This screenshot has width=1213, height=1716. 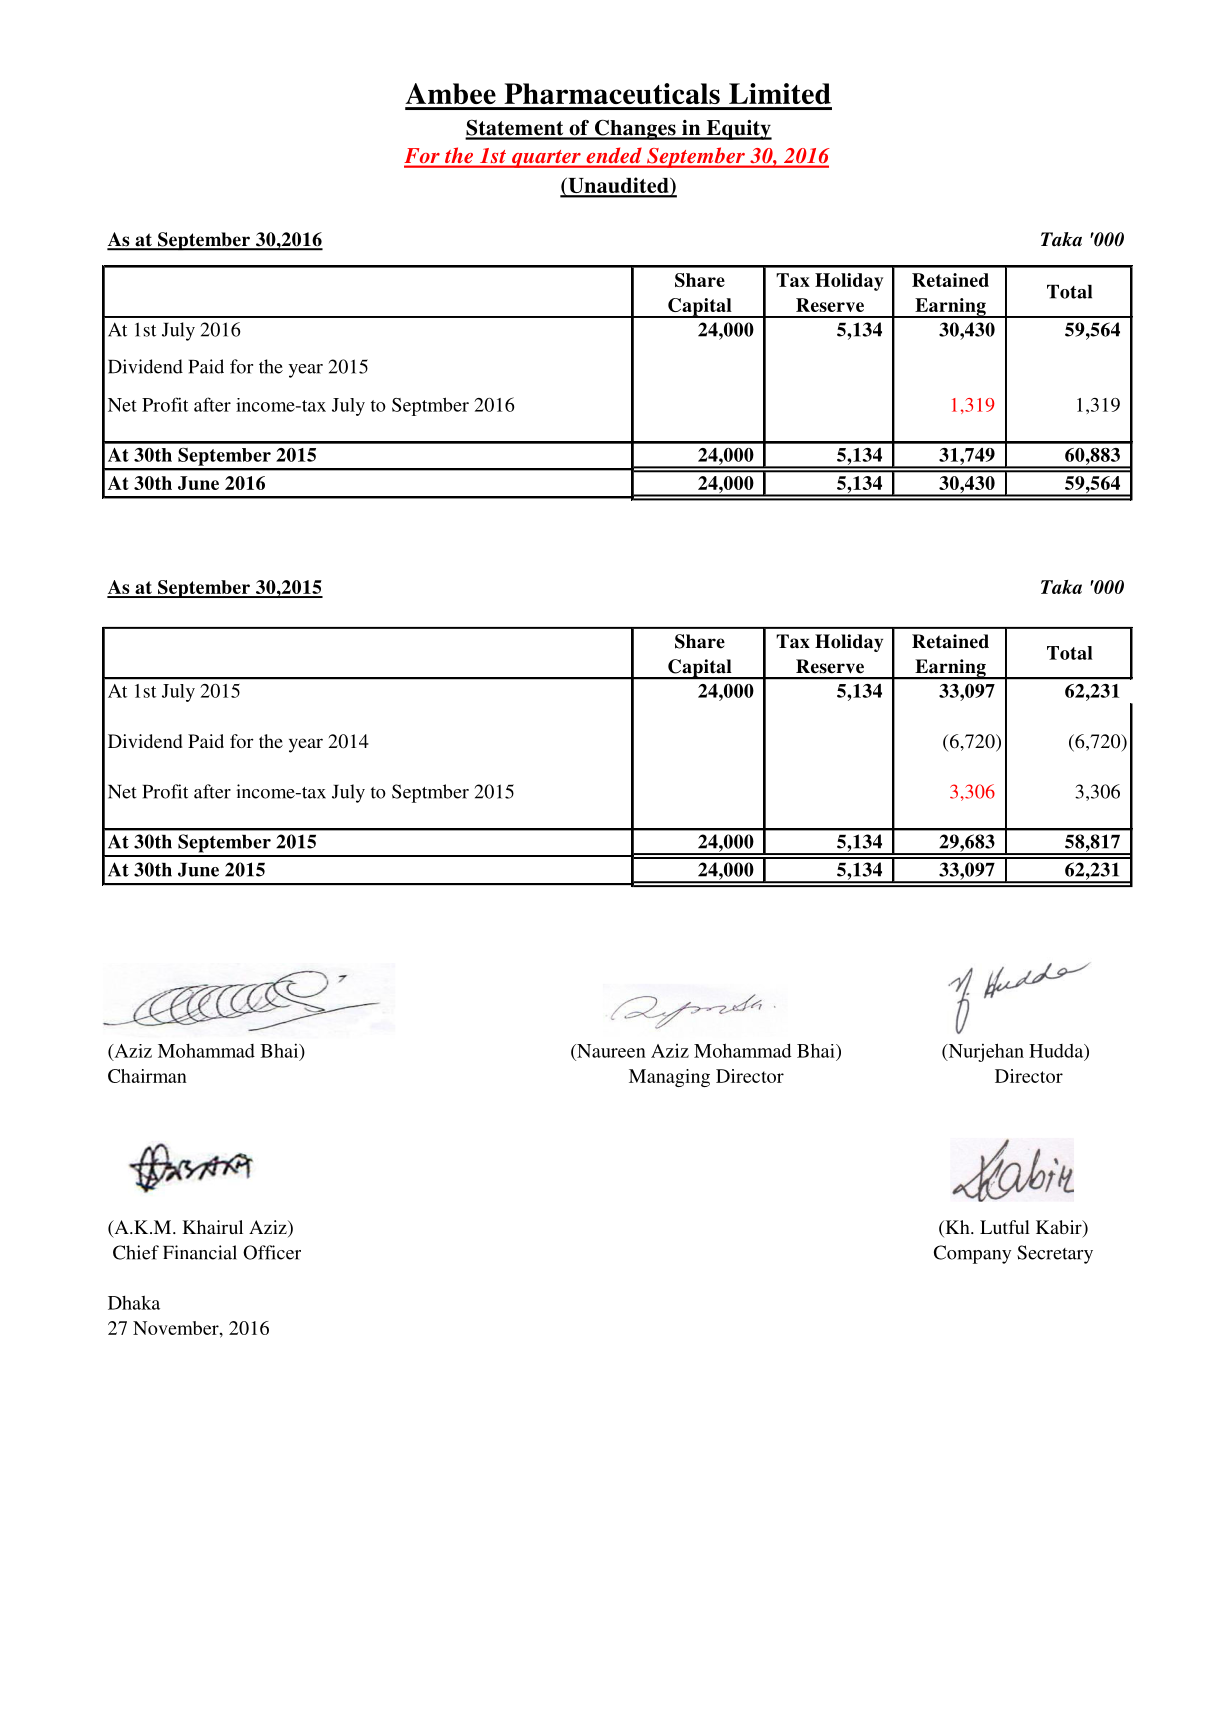 What do you see at coordinates (1060, 1228) in the screenshot?
I see `Kabir` at bounding box center [1060, 1228].
